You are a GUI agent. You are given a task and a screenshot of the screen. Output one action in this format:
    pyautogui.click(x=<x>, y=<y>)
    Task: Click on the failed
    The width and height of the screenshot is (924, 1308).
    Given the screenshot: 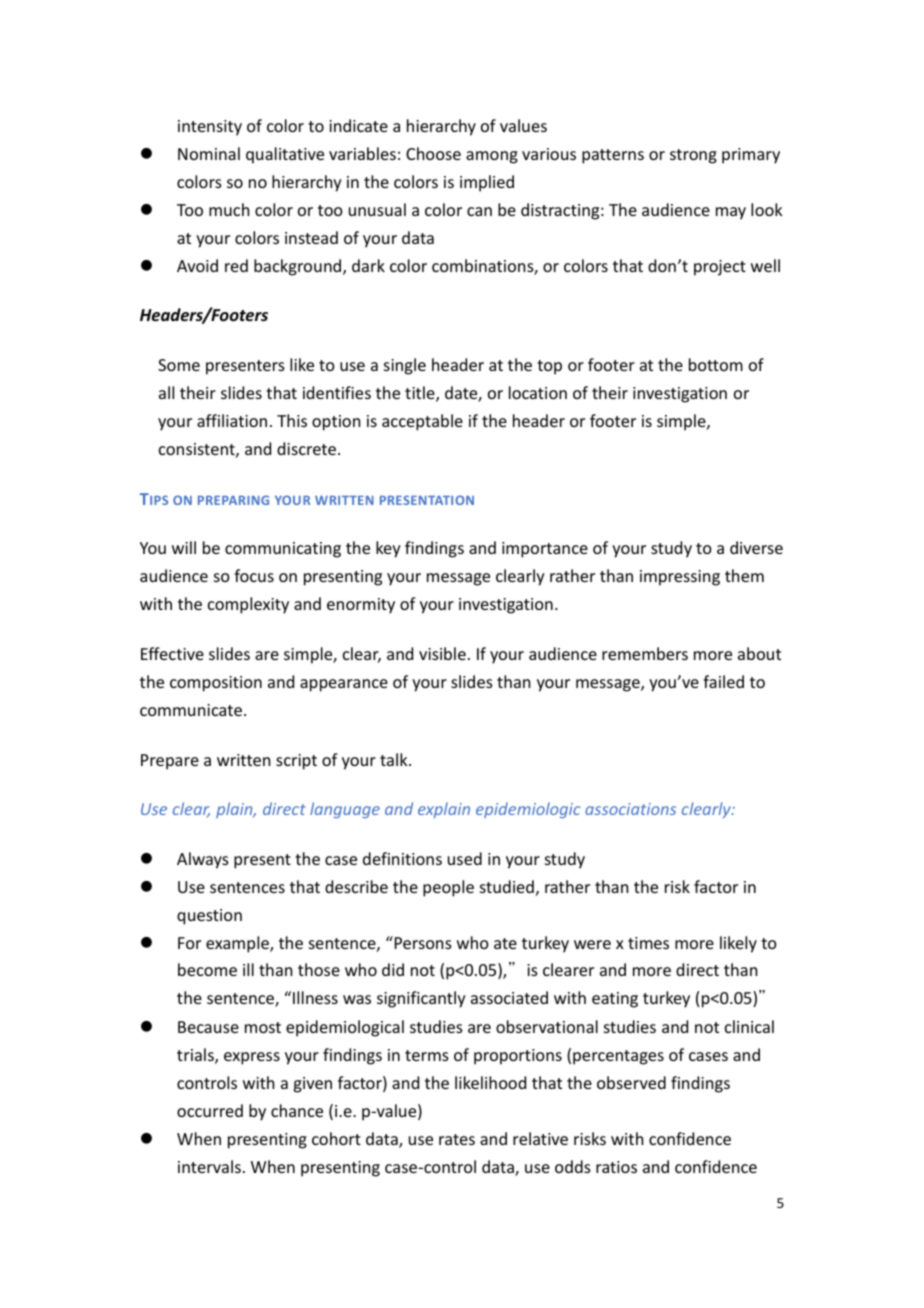 What is the action you would take?
    pyautogui.click(x=723, y=681)
